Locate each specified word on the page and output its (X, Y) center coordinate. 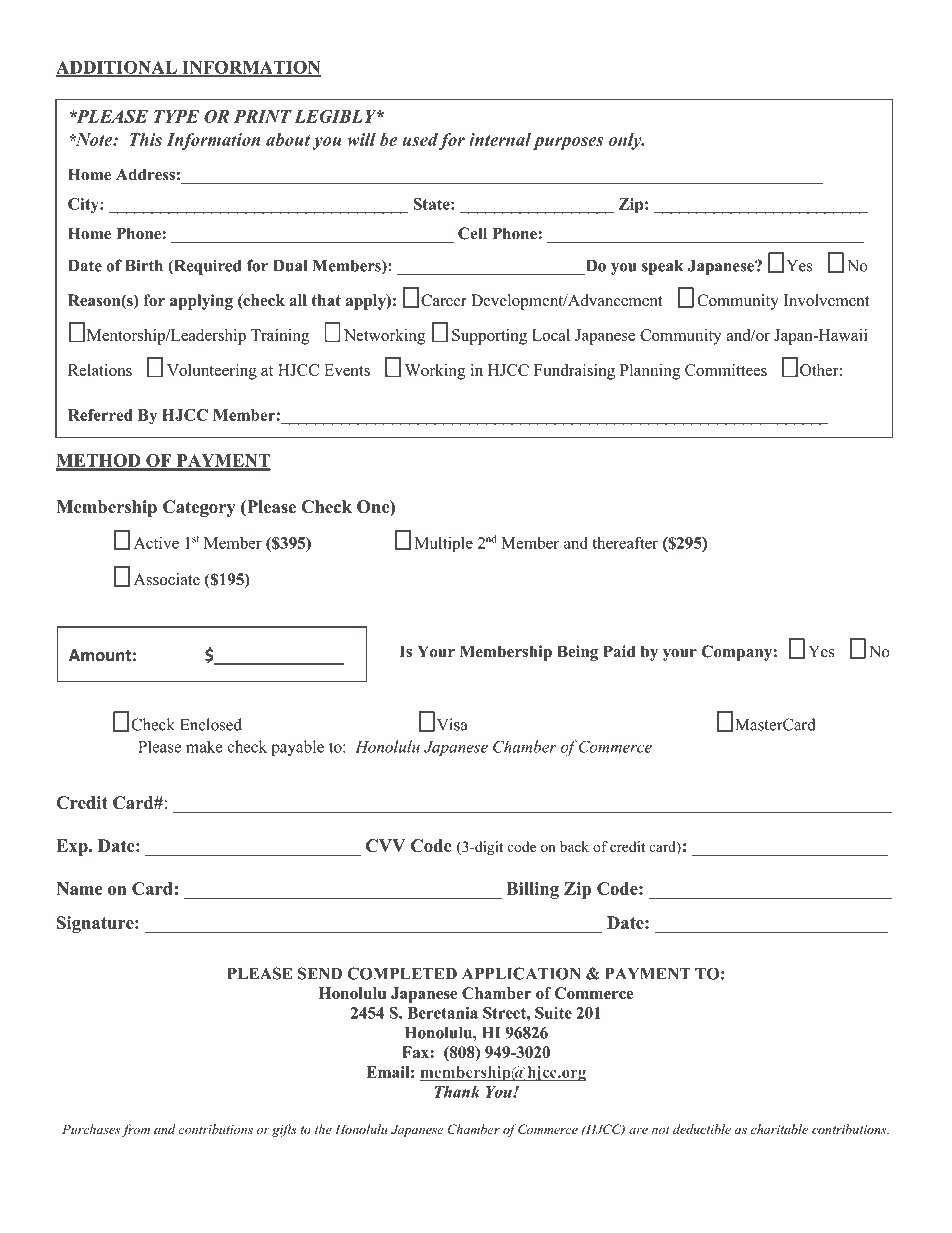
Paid (619, 651)
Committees (726, 370)
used (420, 139)
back (574, 846)
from (135, 1130)
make (204, 746)
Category (199, 508)
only (626, 141)
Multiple (443, 544)
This (146, 139)
